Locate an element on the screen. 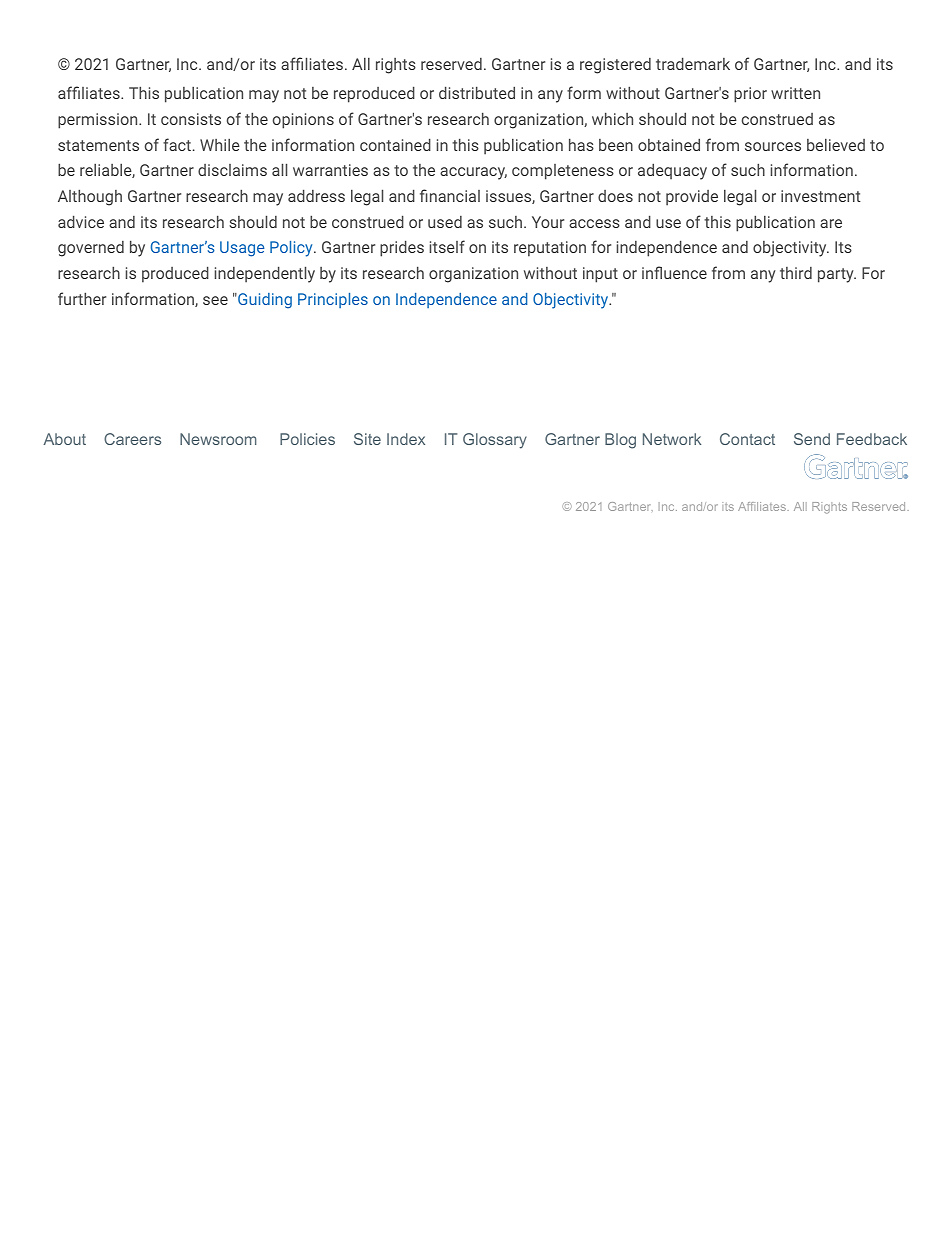  sources is located at coordinates (773, 146).
